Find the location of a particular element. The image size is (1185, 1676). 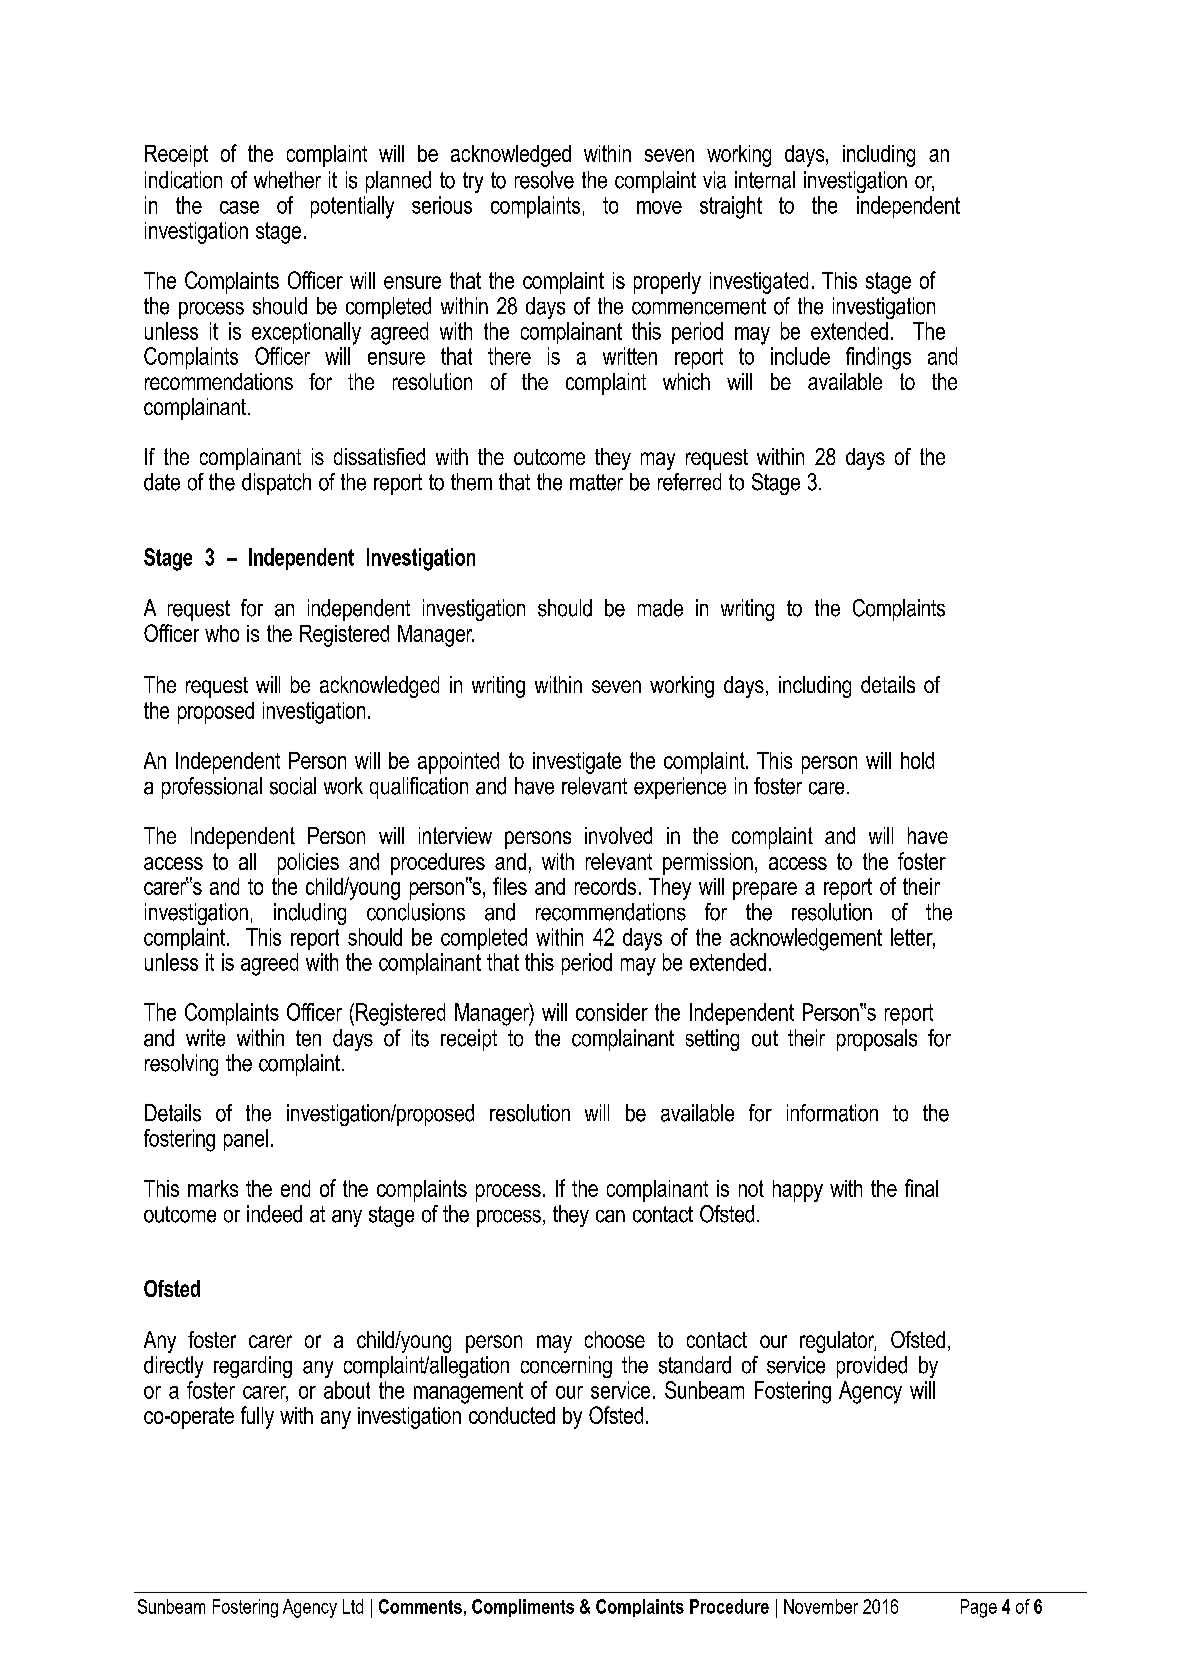

final is located at coordinates (921, 1188).
